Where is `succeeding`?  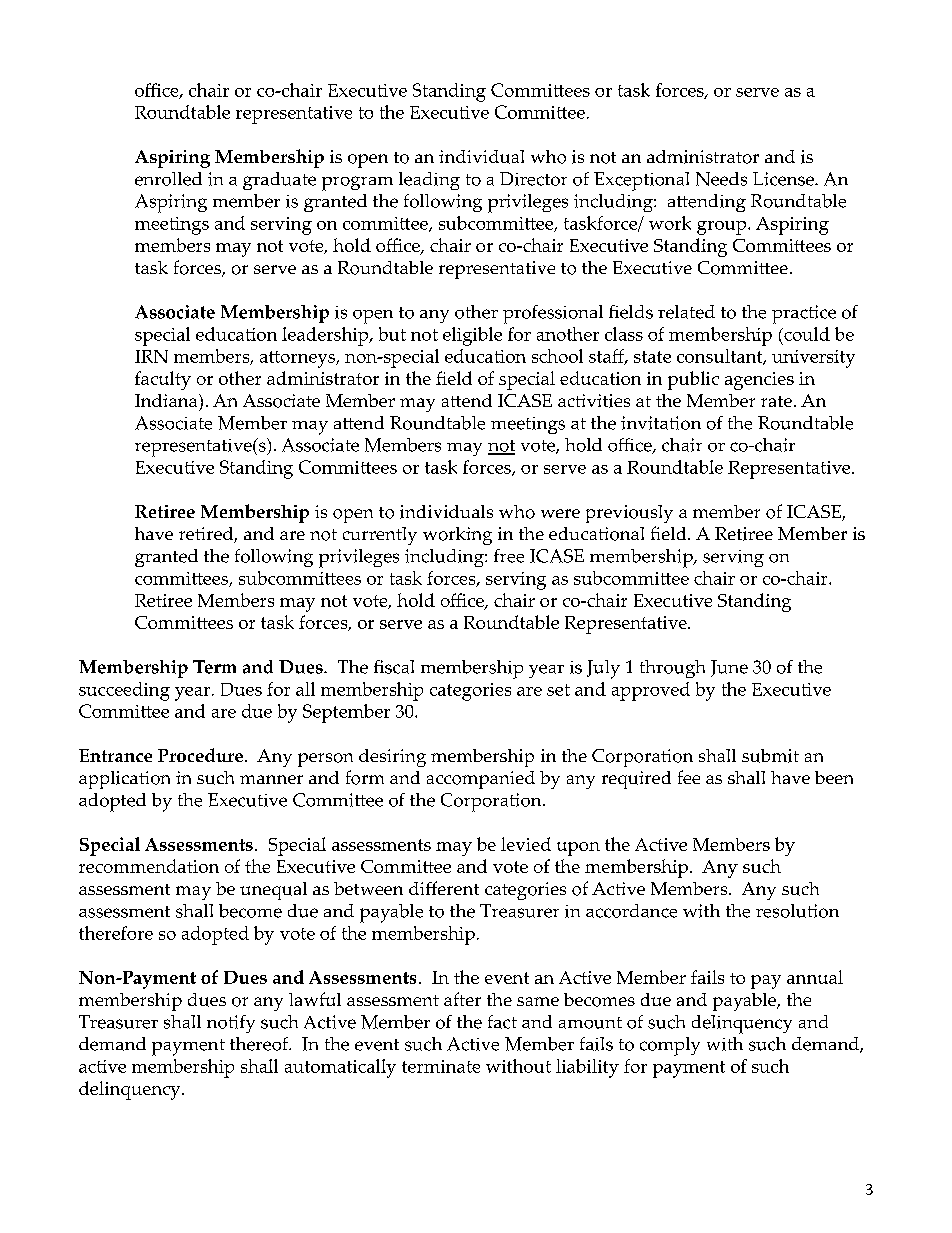 succeeding is located at coordinates (124, 691).
